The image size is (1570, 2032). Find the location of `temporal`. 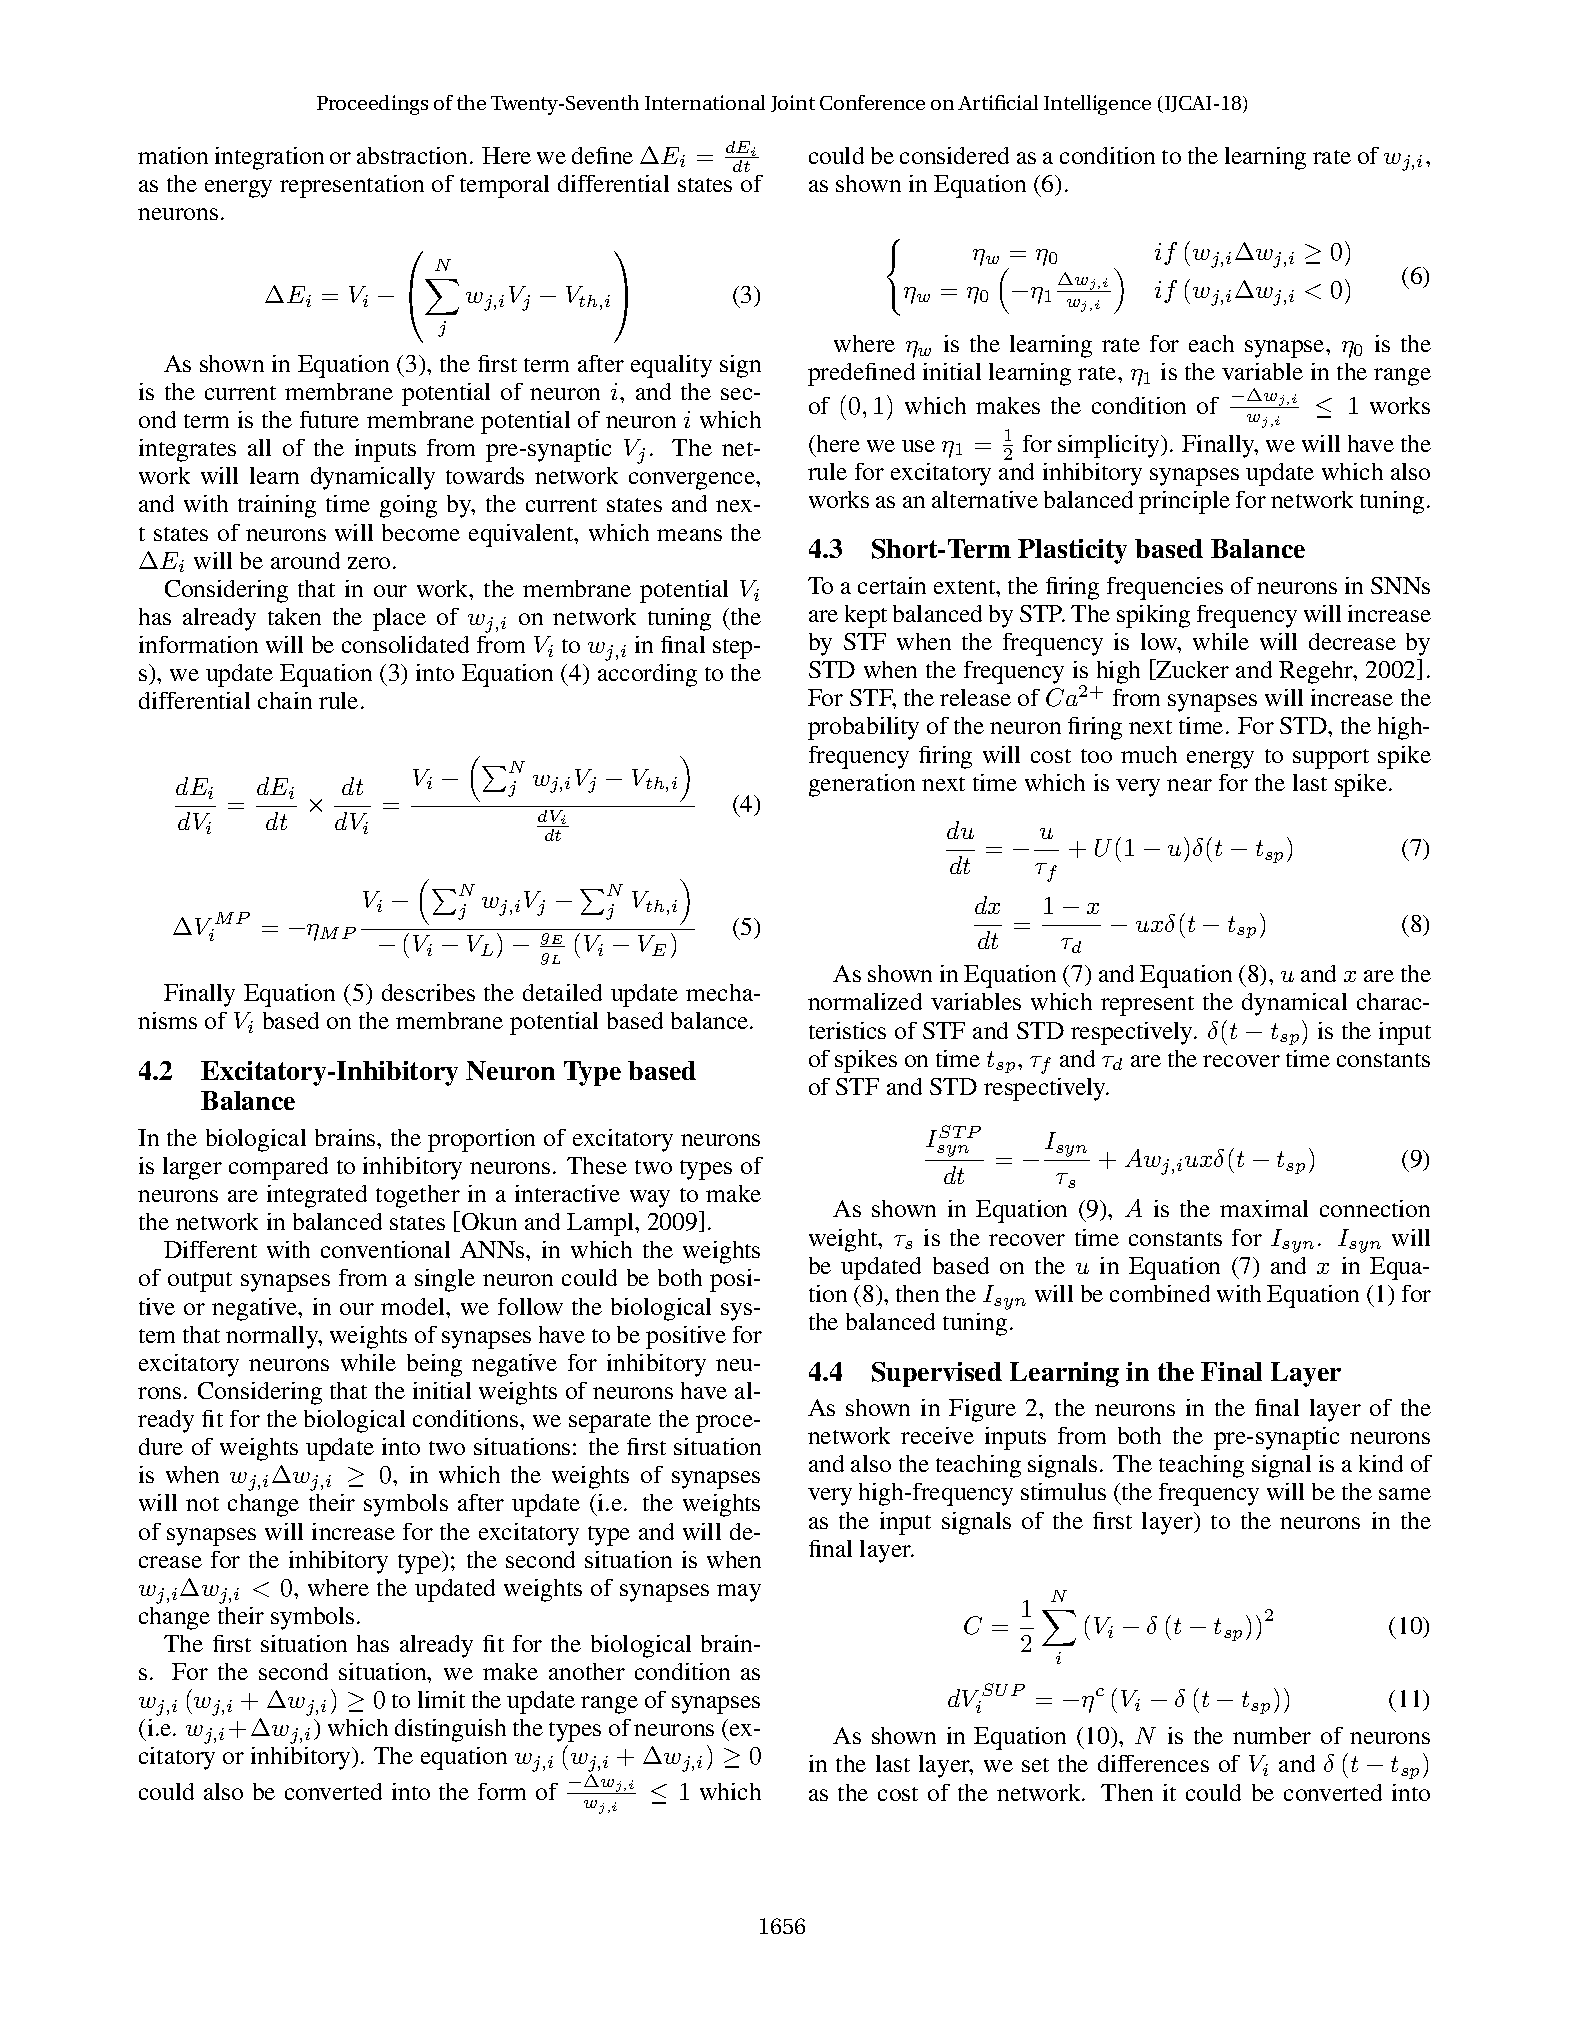

temporal is located at coordinates (504, 186).
